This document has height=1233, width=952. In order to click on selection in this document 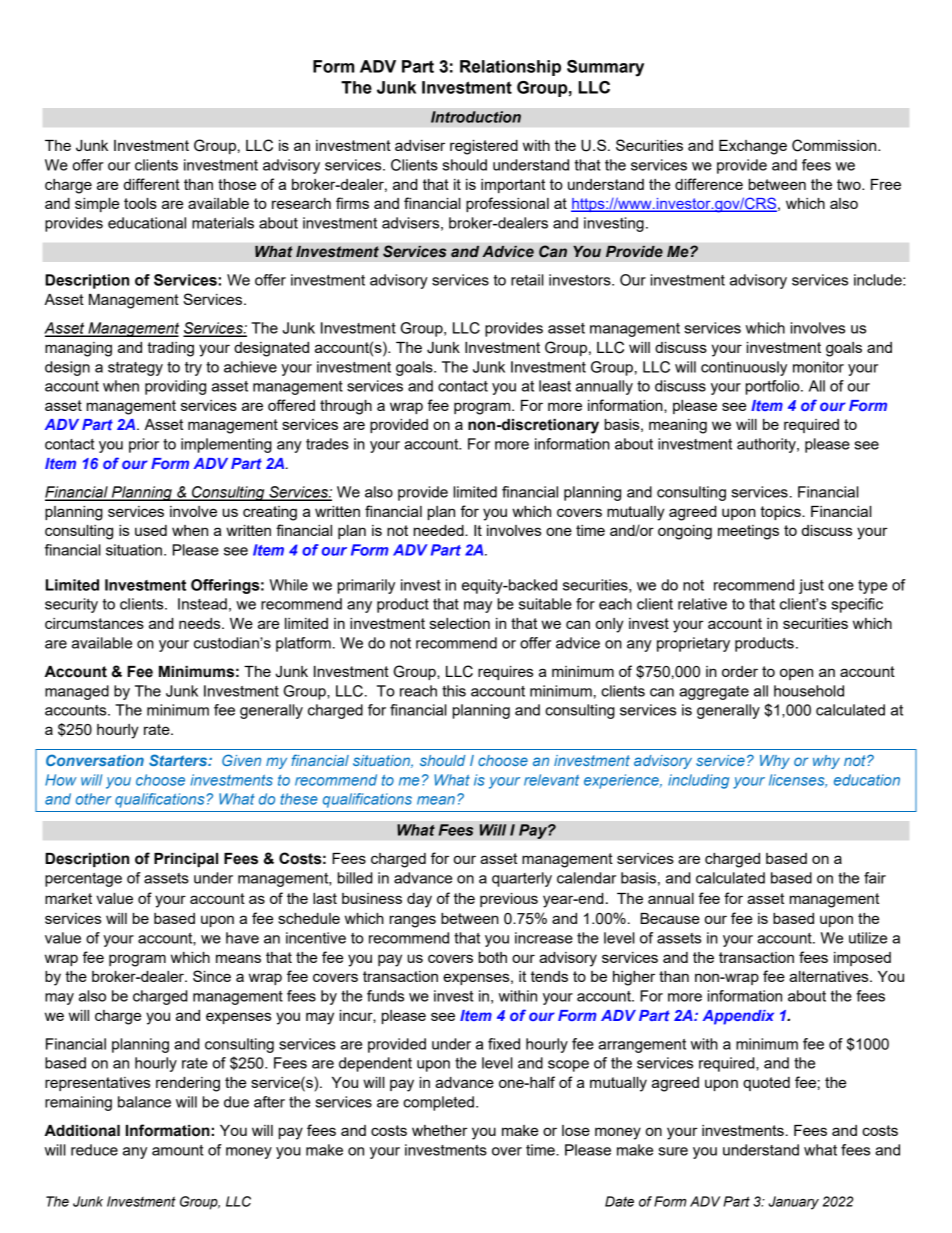, I will do `click(460, 623)`.
